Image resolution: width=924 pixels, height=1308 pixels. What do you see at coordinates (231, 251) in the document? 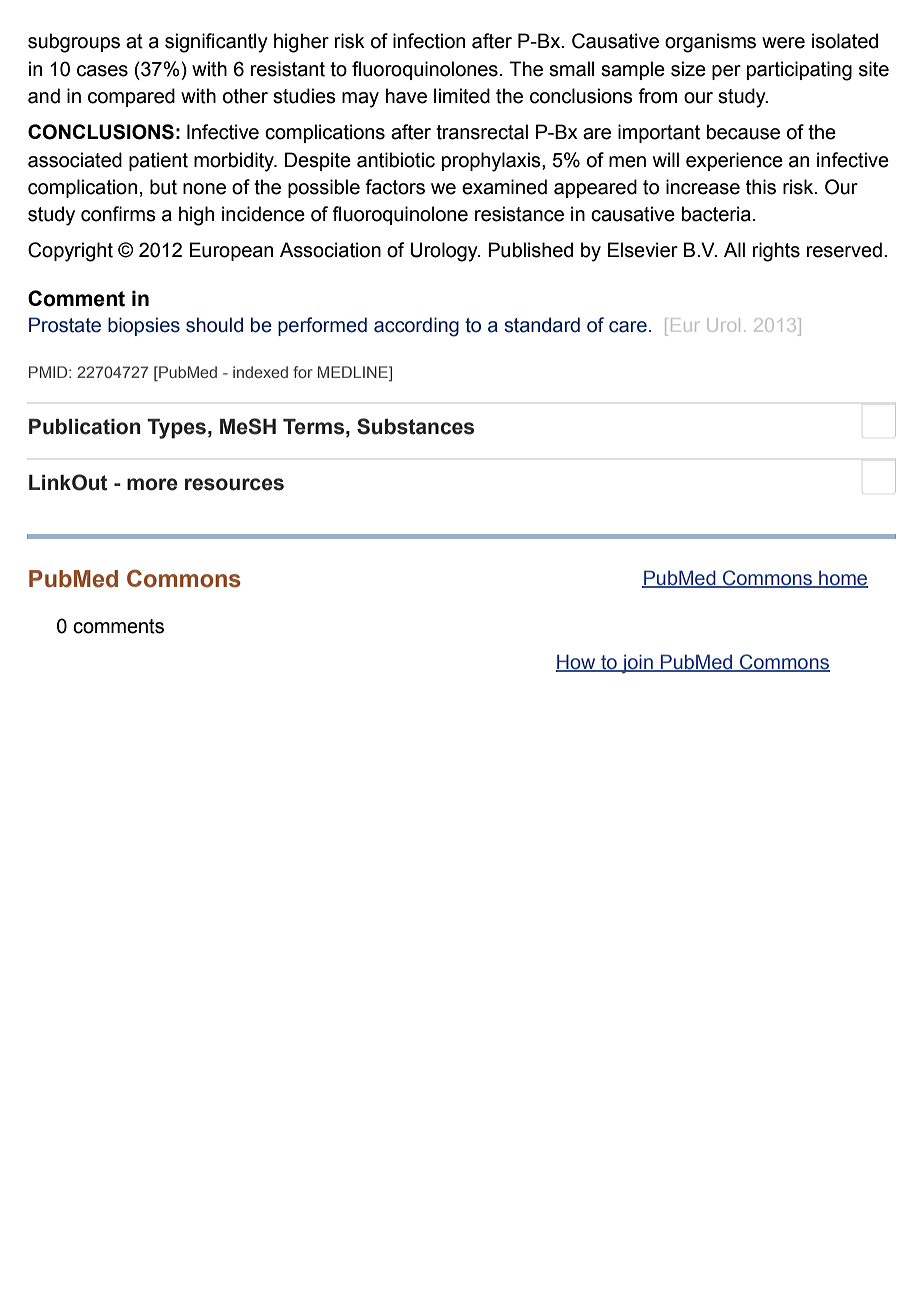
I see `European` at bounding box center [231, 251].
